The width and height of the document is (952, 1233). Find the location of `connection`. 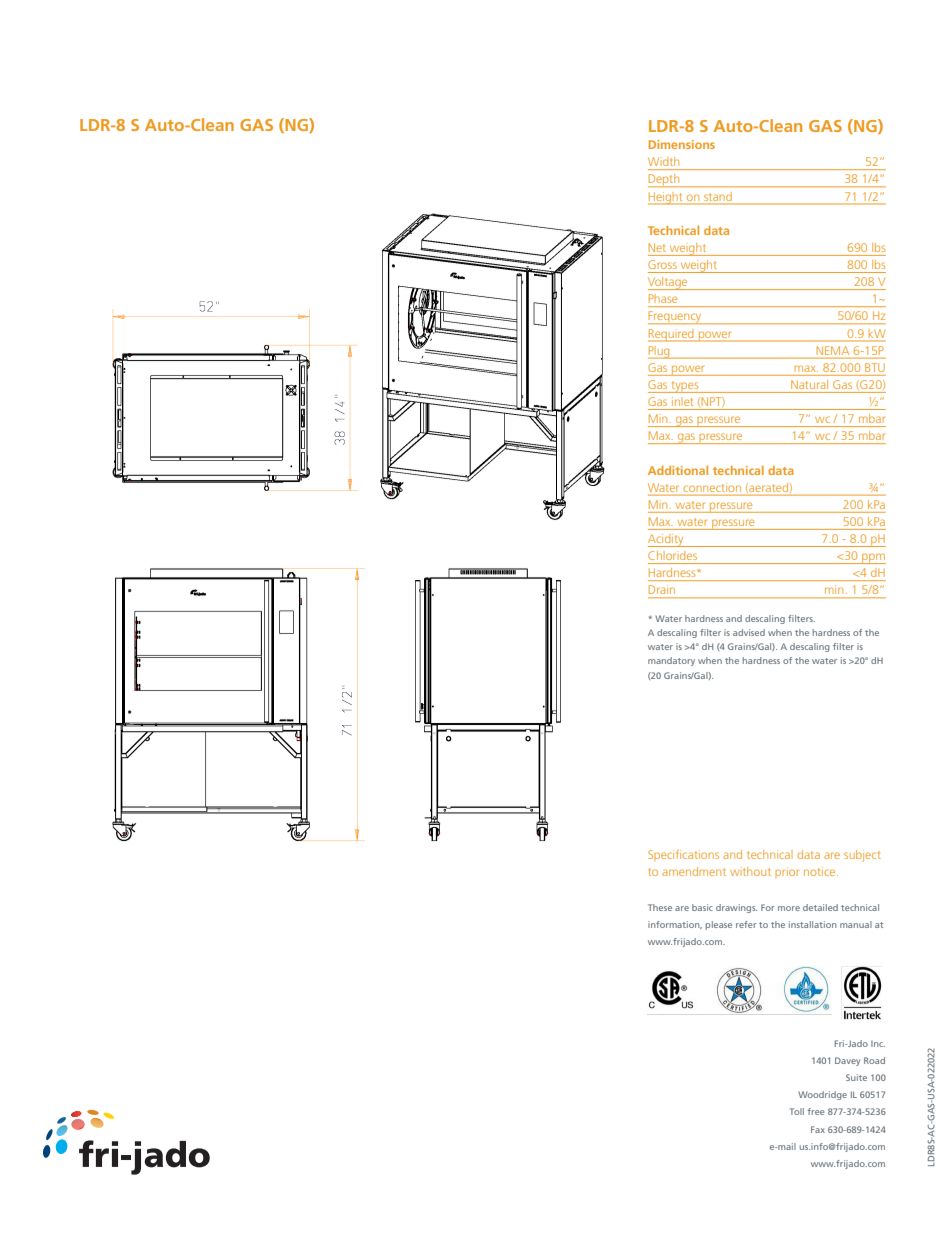

connection is located at coordinates (712, 488).
